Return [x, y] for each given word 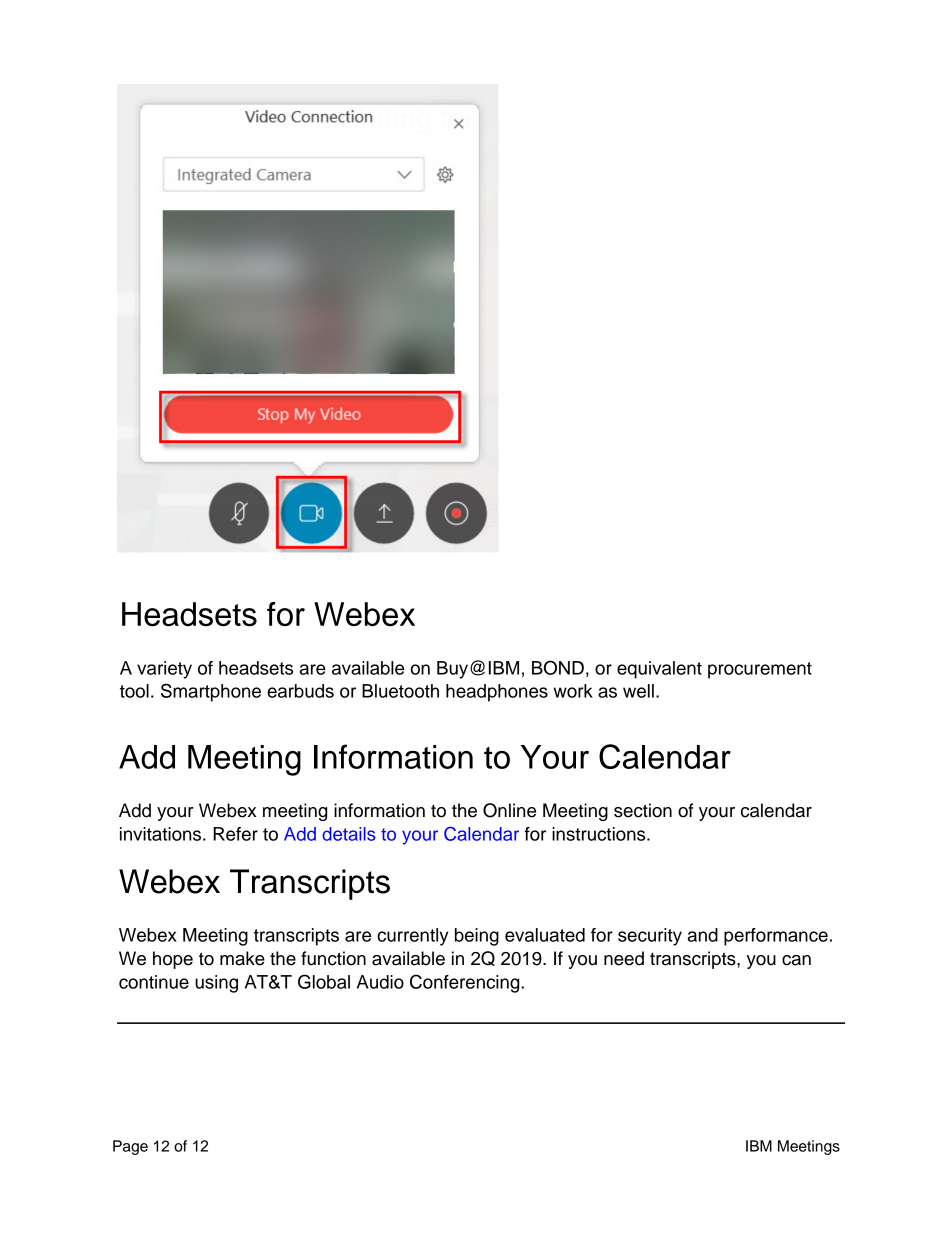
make [242, 958]
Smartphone [211, 692]
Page [130, 1147]
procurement [760, 670]
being [477, 937]
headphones [497, 693]
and [703, 935]
